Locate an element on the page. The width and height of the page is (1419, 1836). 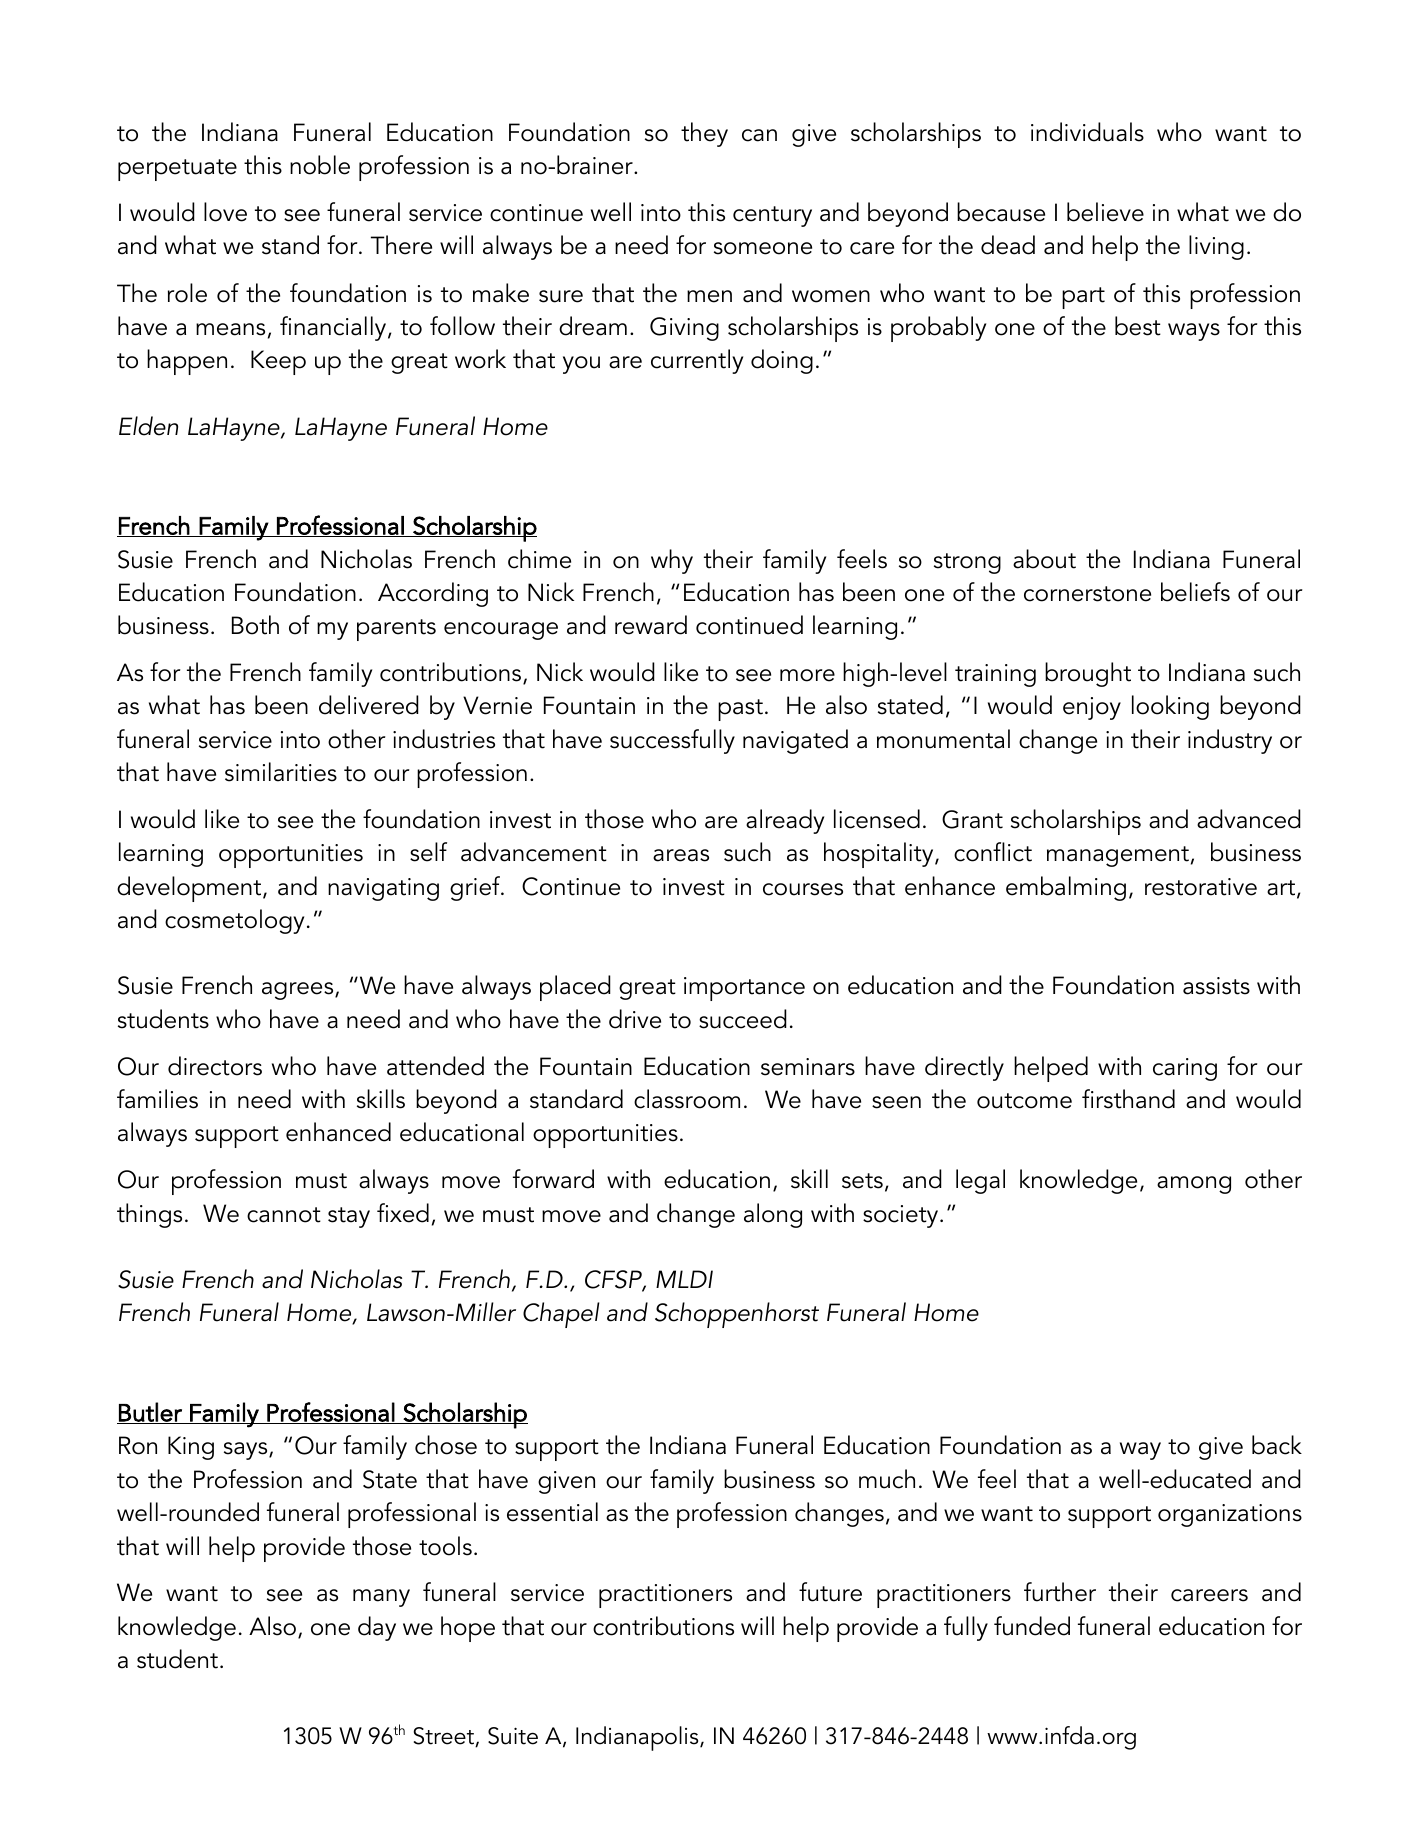
believe is located at coordinates (1105, 212).
